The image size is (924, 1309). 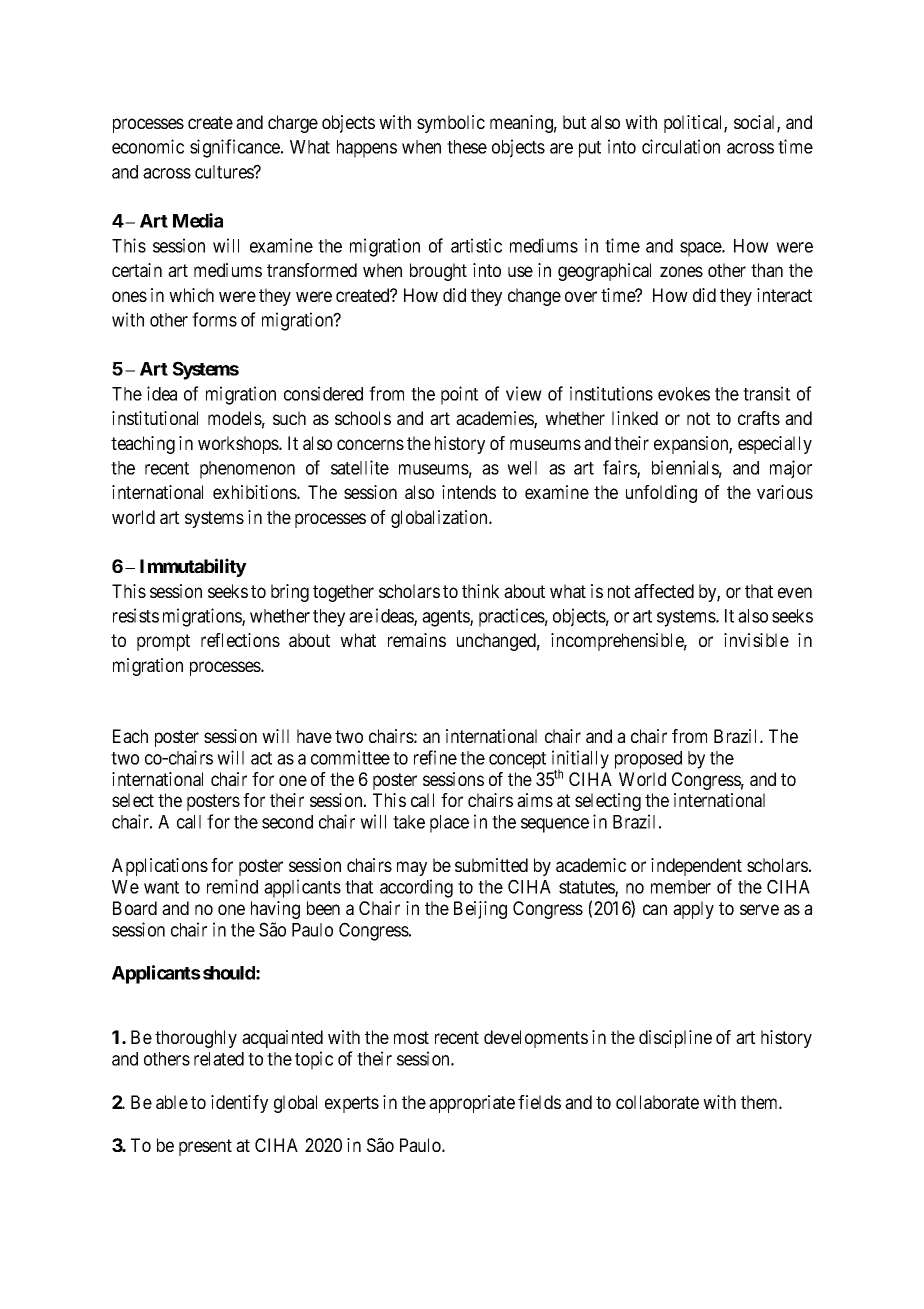 What do you see at coordinates (756, 640) in the image?
I see `invisible` at bounding box center [756, 640].
